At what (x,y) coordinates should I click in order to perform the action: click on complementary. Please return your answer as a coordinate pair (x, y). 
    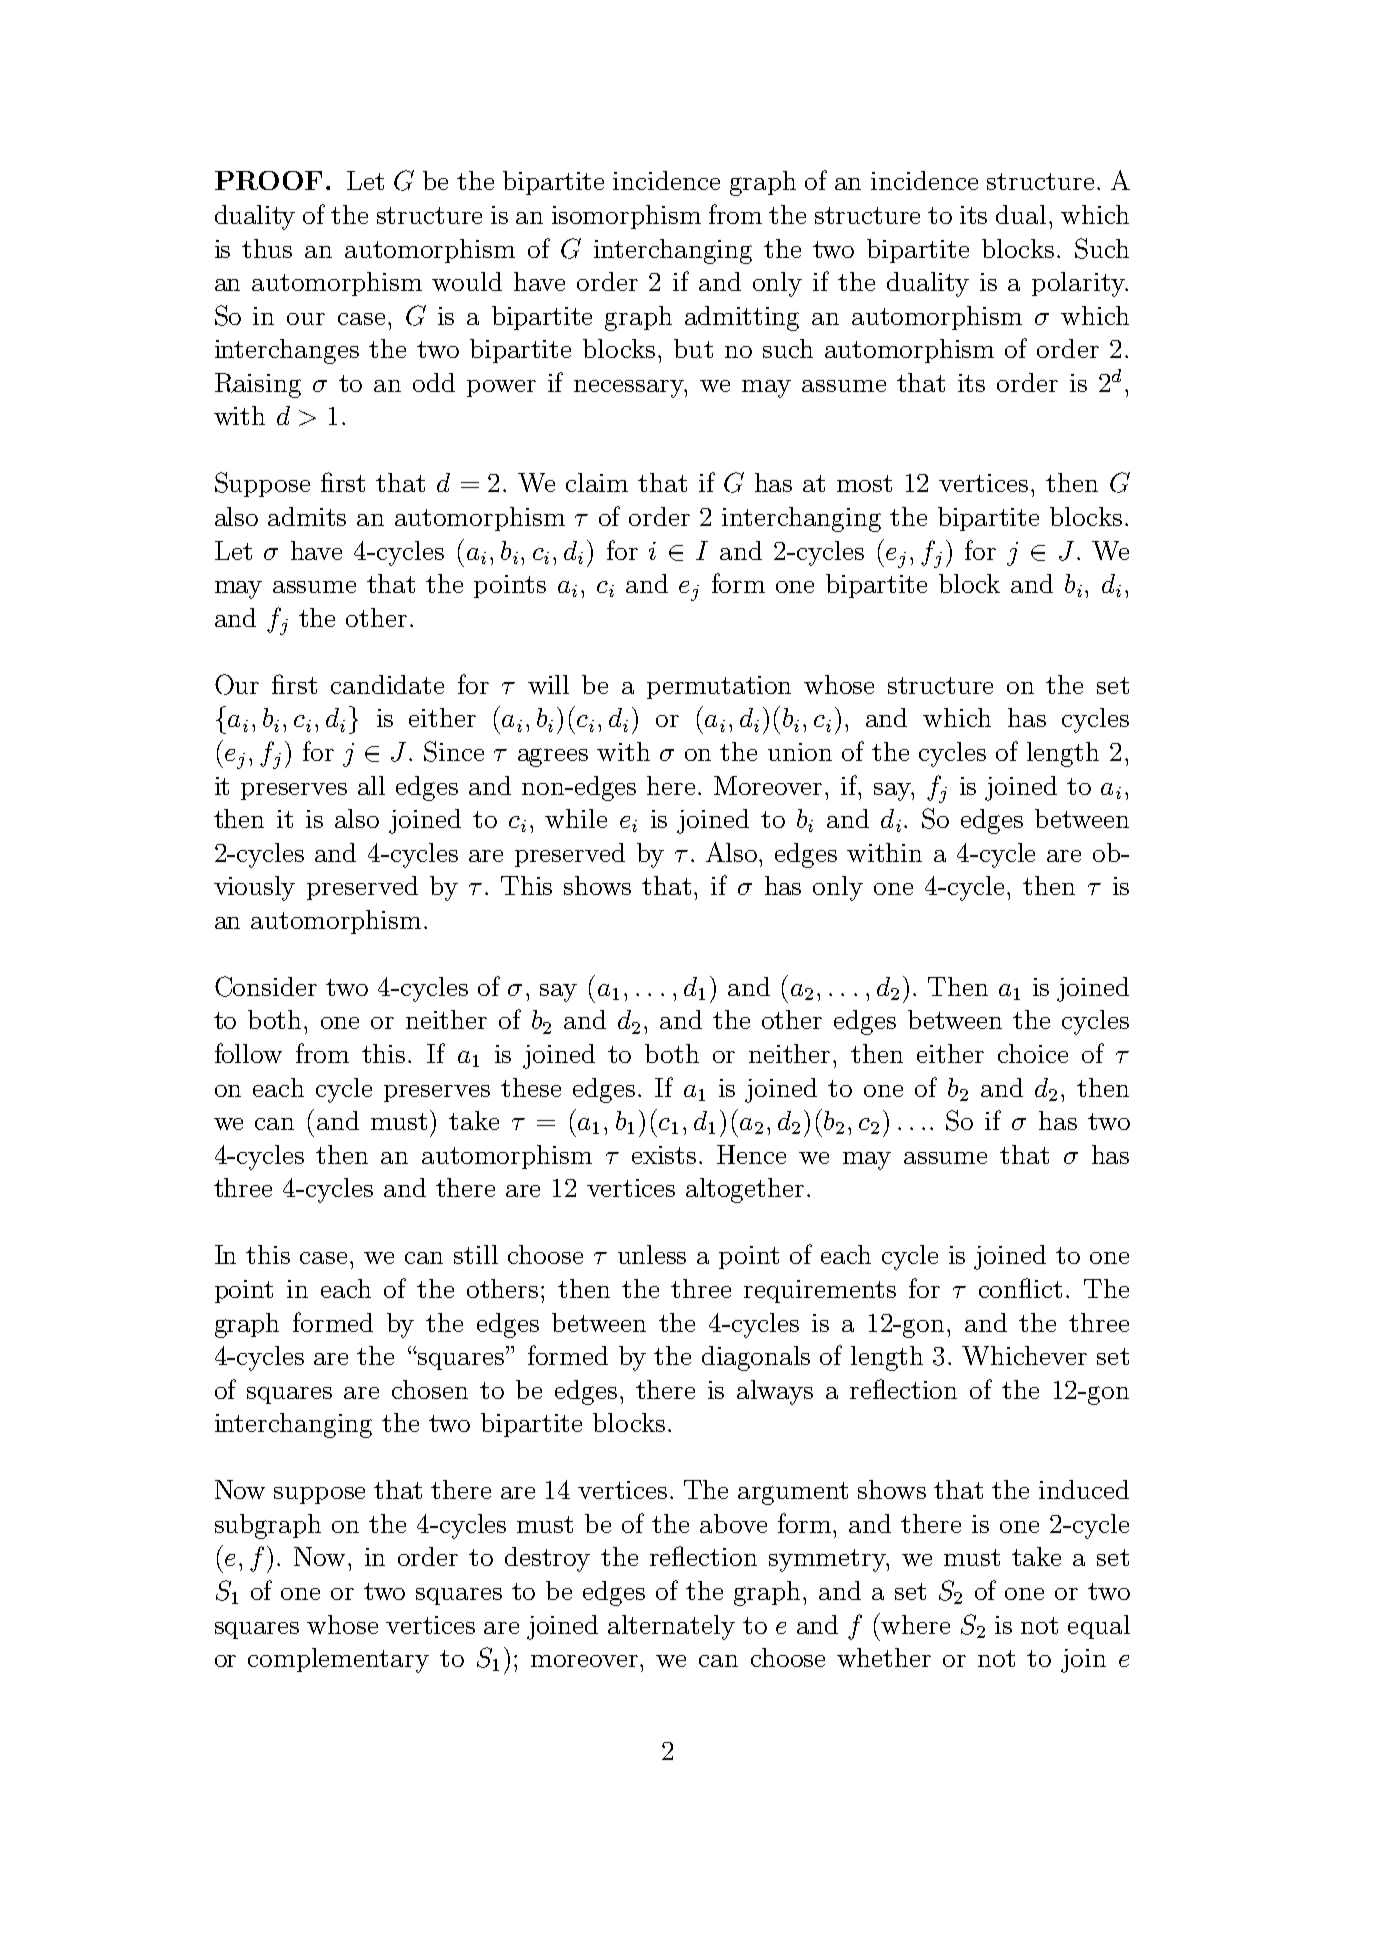
    Looking at the image, I should click on (338, 1660).
